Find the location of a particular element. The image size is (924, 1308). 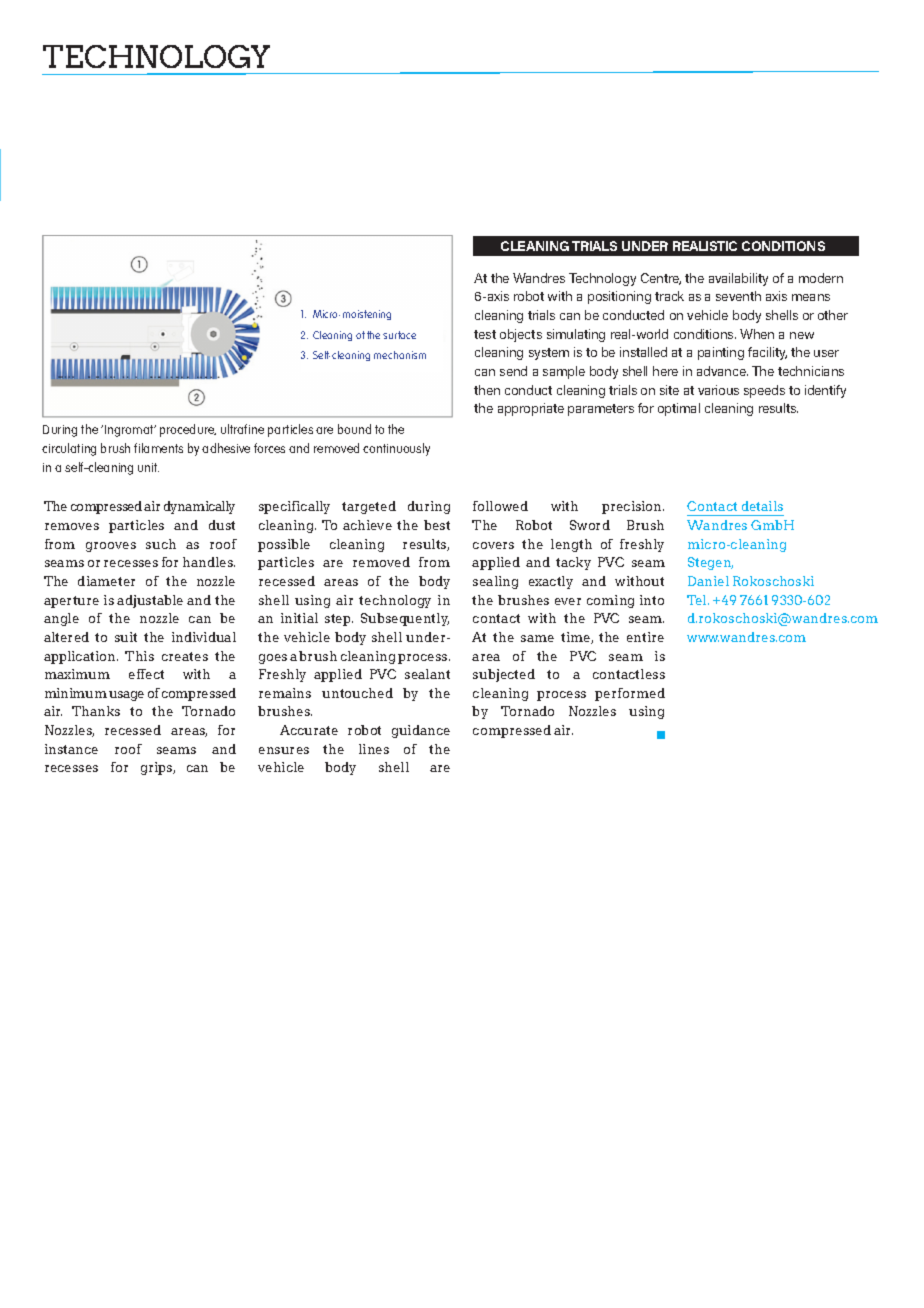

adjustable is located at coordinates (150, 601).
